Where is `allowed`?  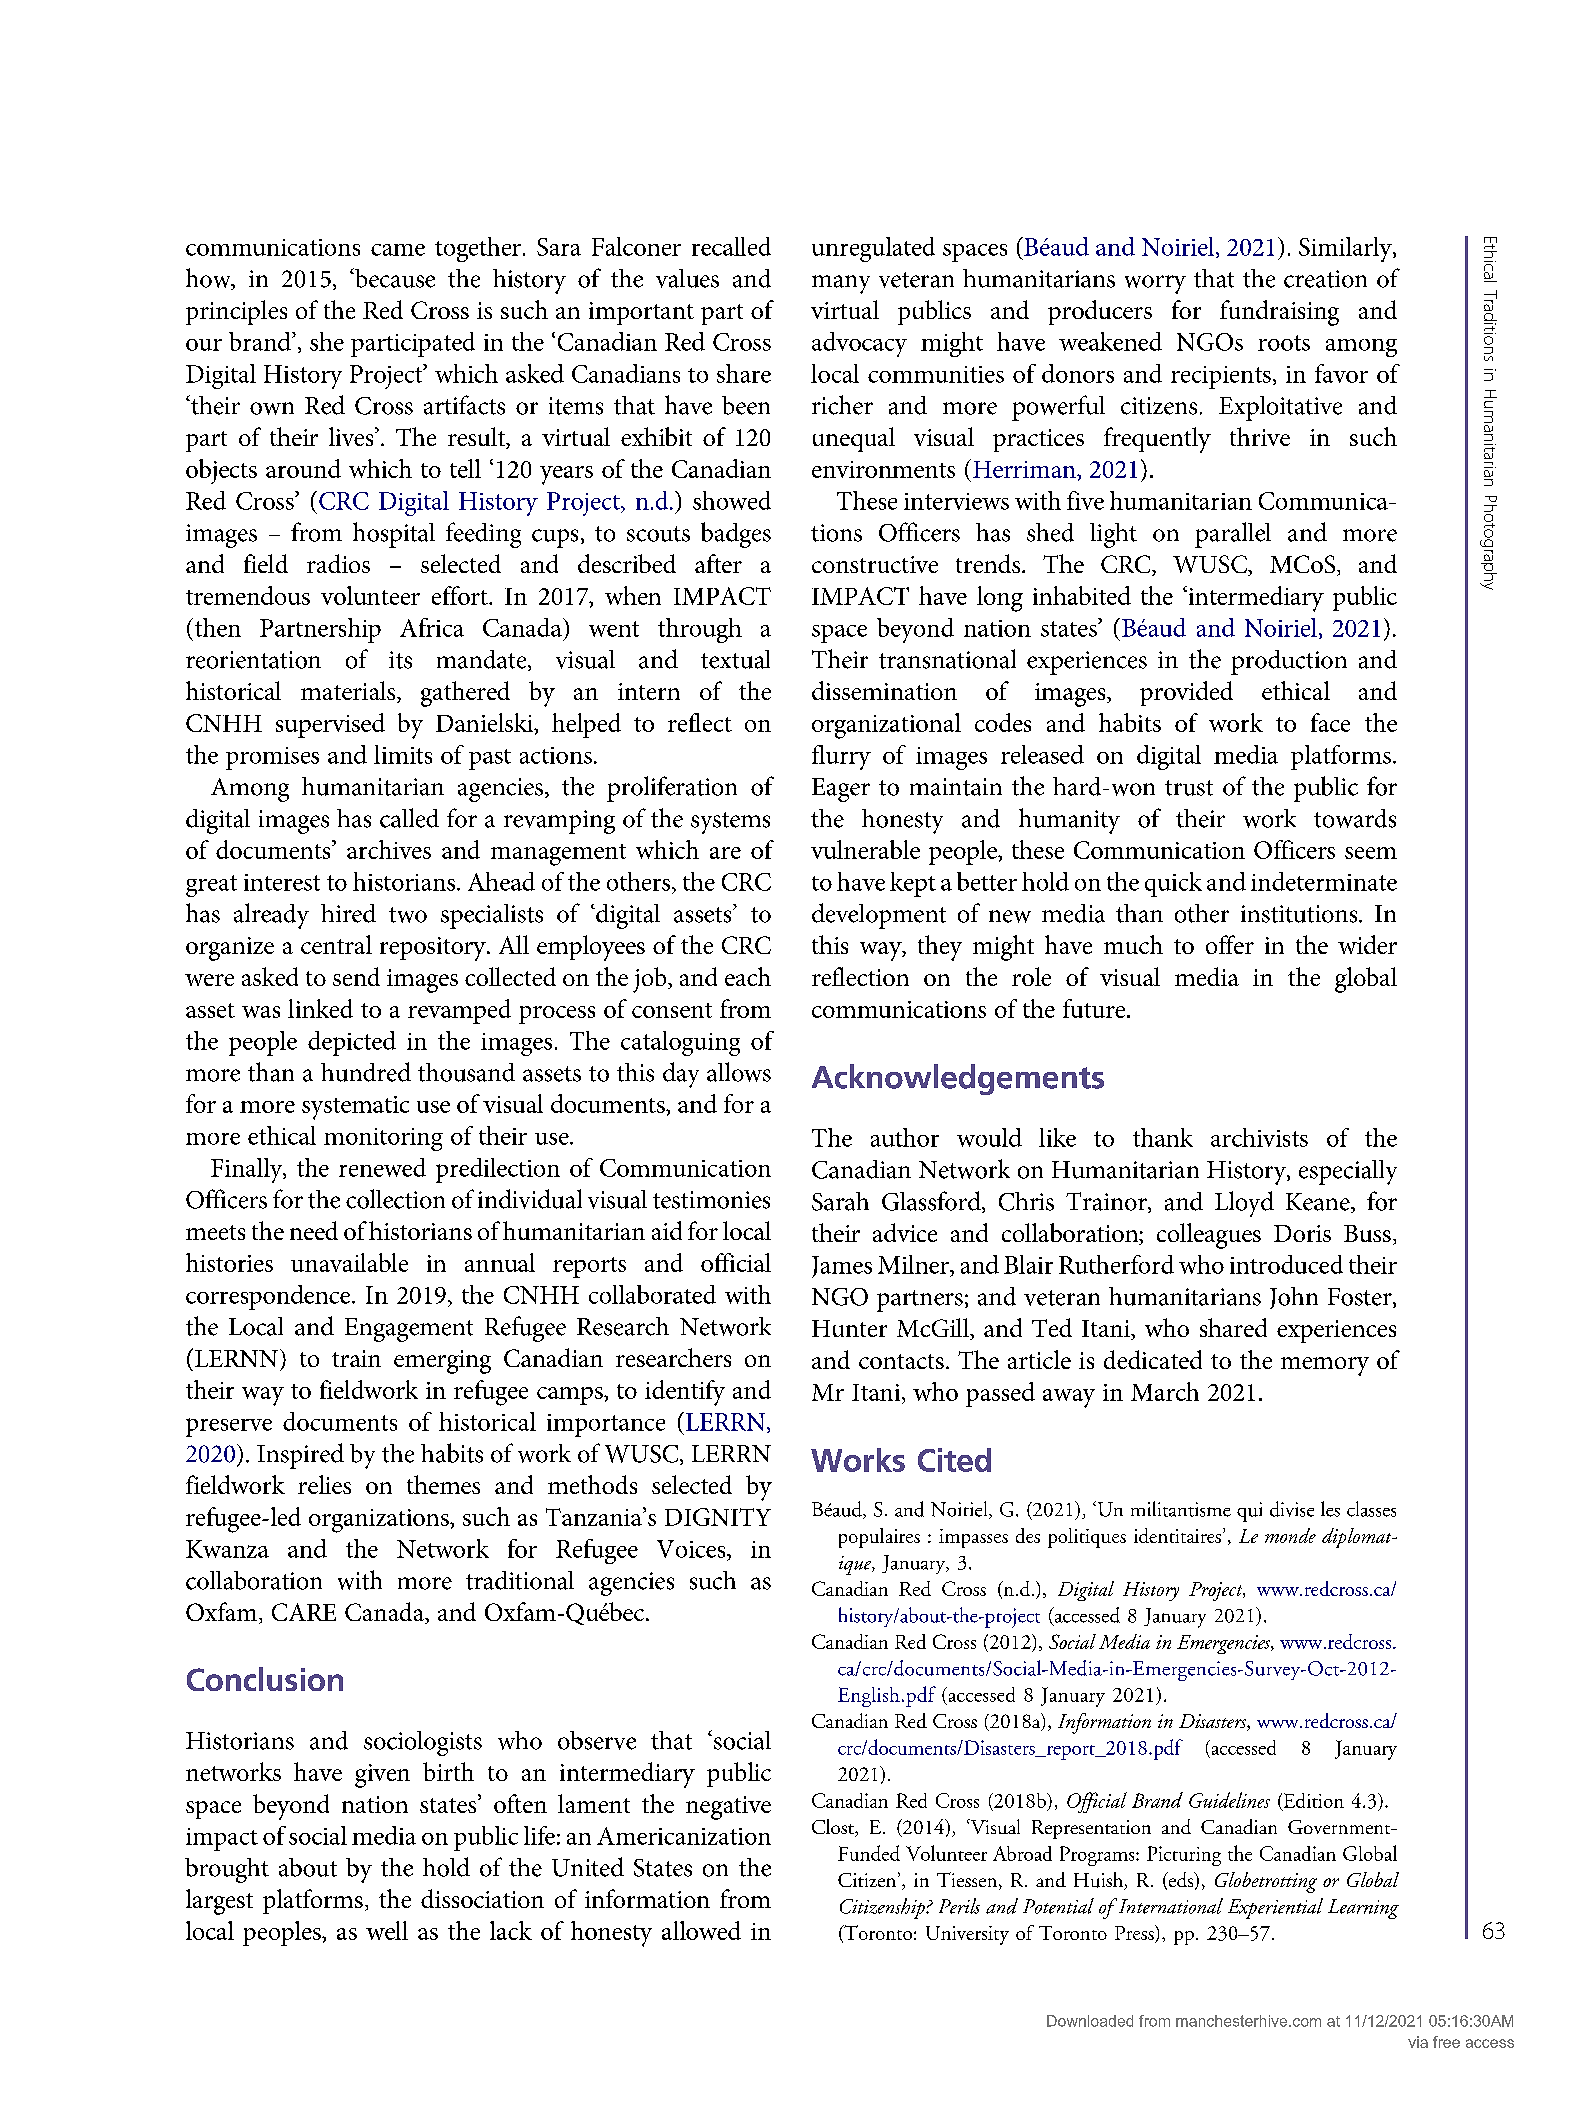 allowed is located at coordinates (701, 1930).
